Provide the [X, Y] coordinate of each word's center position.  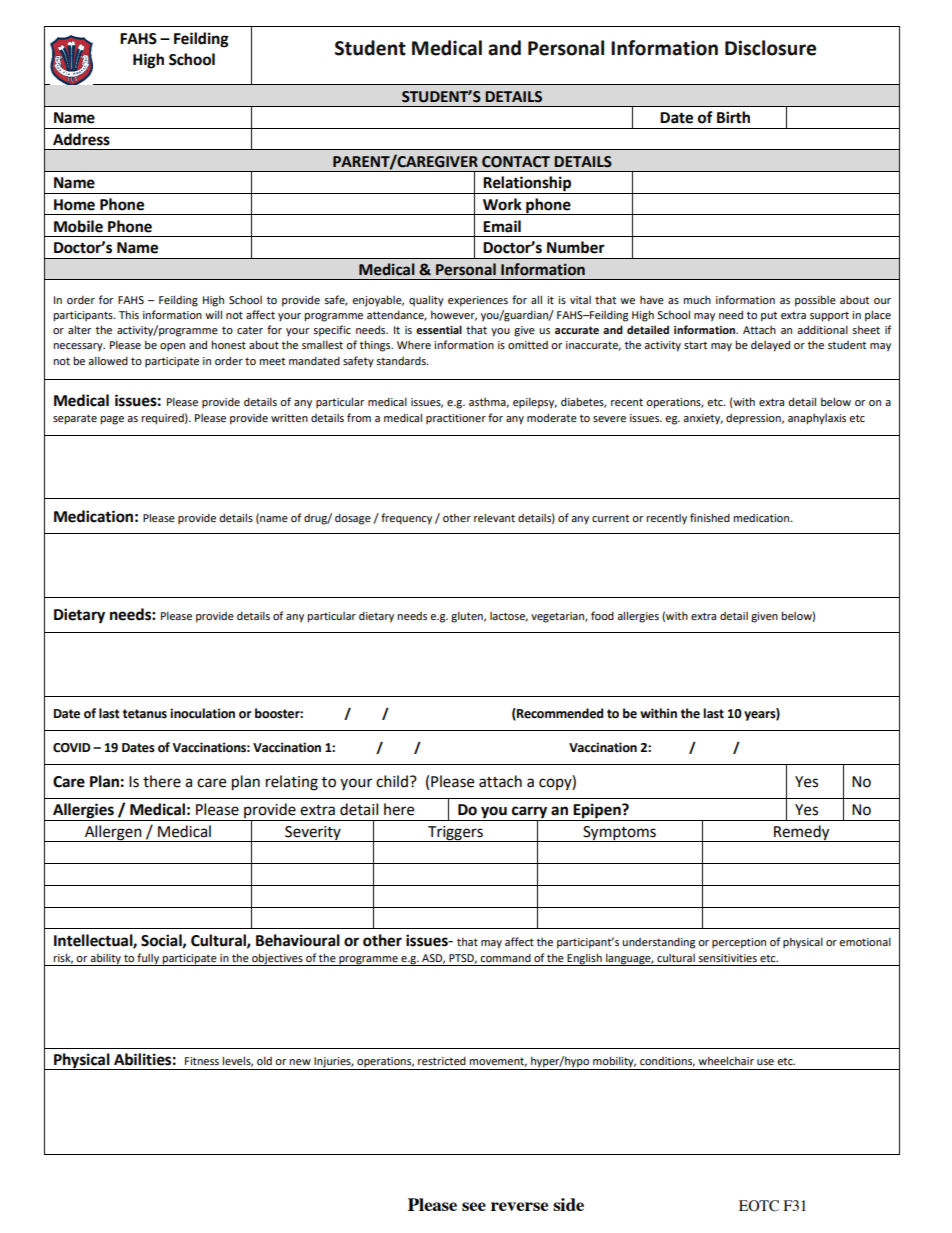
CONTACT [516, 162]
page [112, 420]
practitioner [456, 419]
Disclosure [770, 48]
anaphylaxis [817, 419]
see [474, 1206]
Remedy [802, 833]
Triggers [455, 834]
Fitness [202, 1061]
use [765, 1062]
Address [81, 139]
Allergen [113, 833]
